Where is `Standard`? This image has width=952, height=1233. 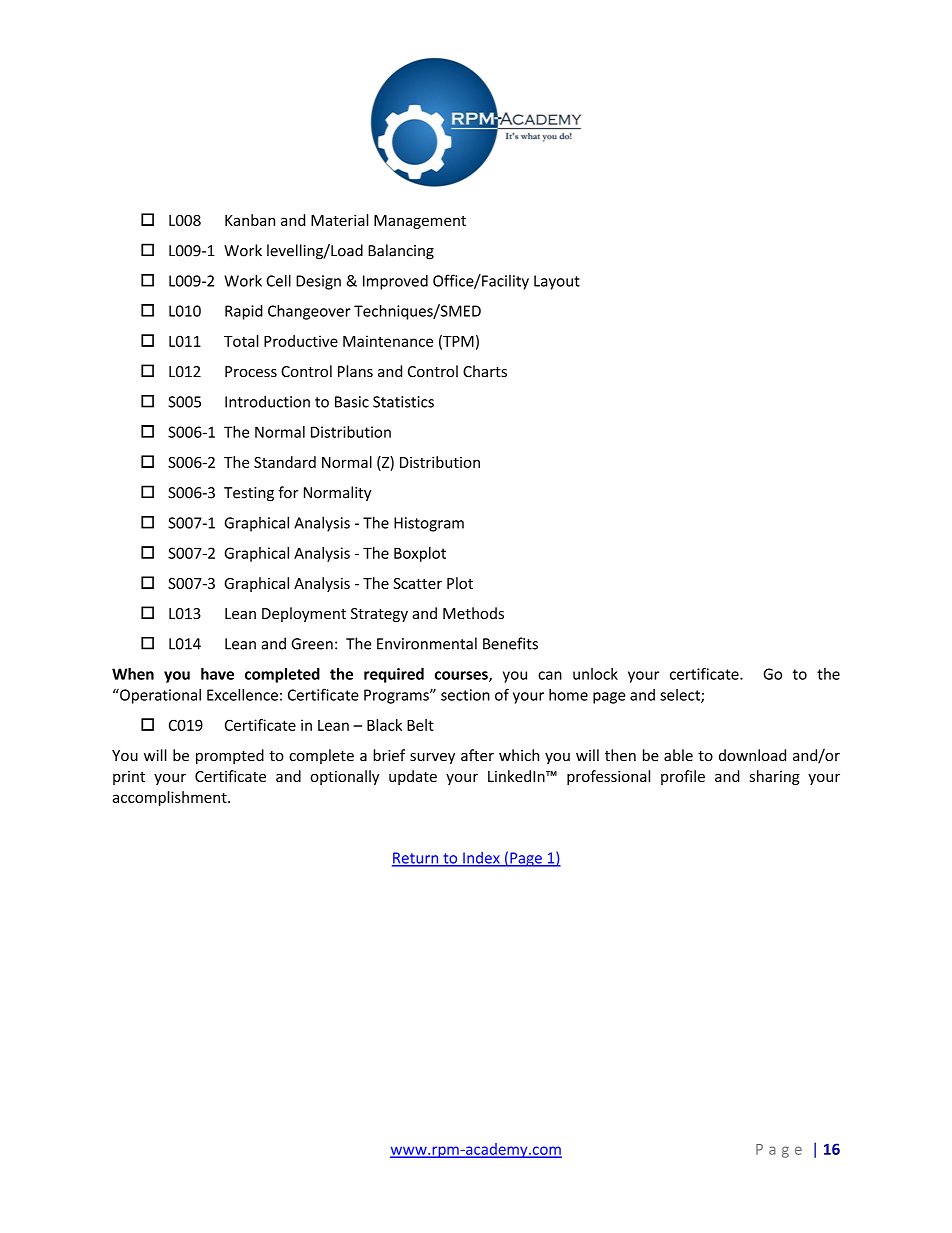
Standard is located at coordinates (285, 462).
